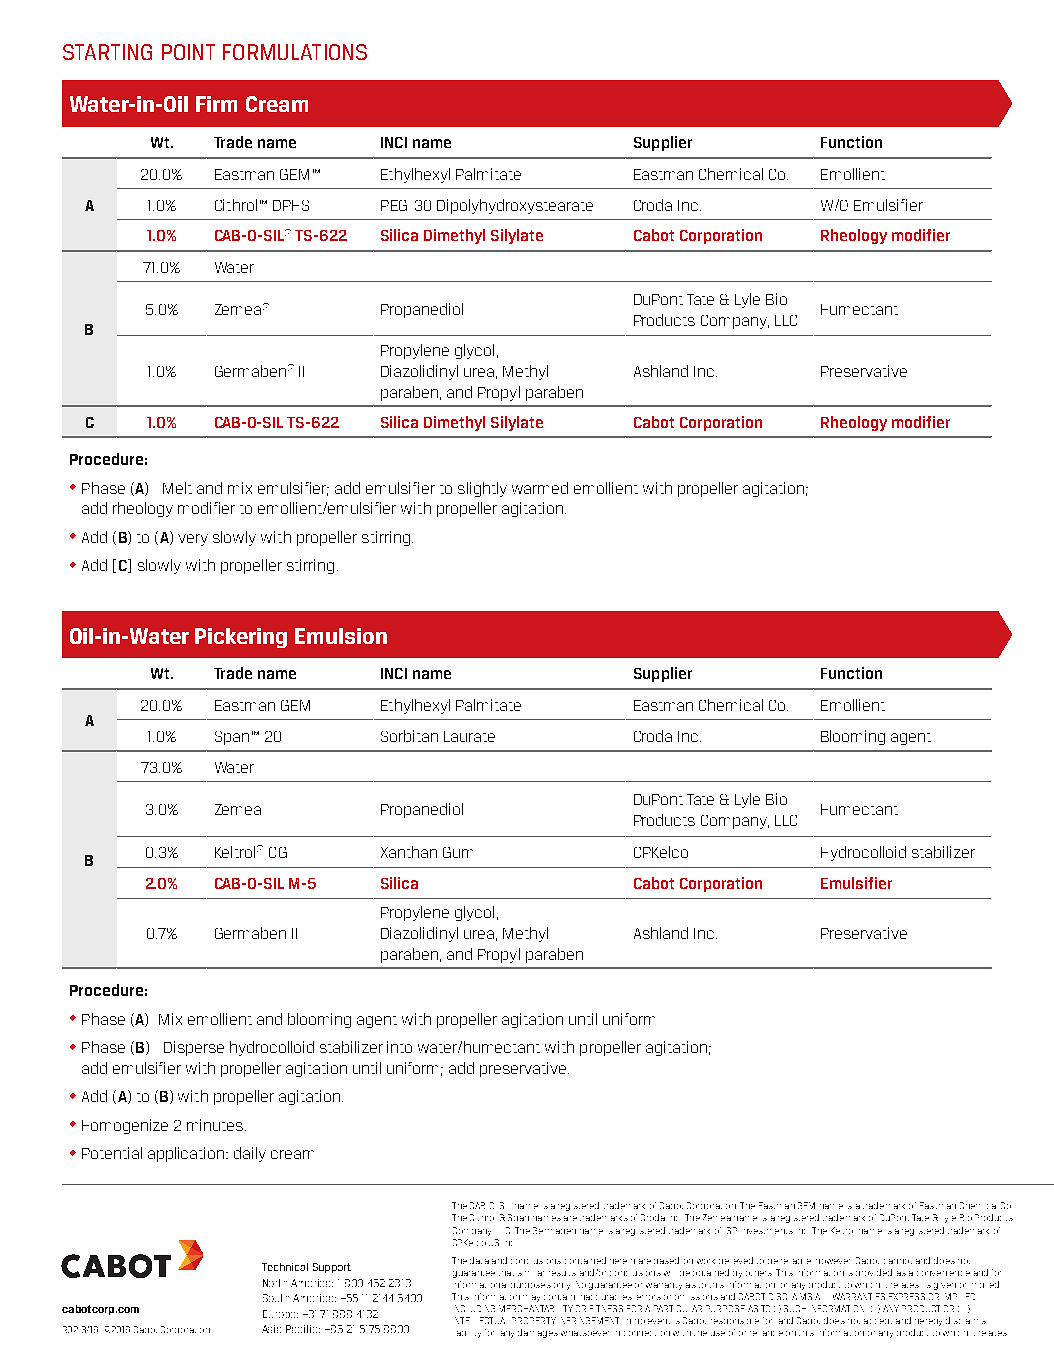 The image size is (1054, 1364). I want to click on FORMULATIONS, so click(295, 52).
